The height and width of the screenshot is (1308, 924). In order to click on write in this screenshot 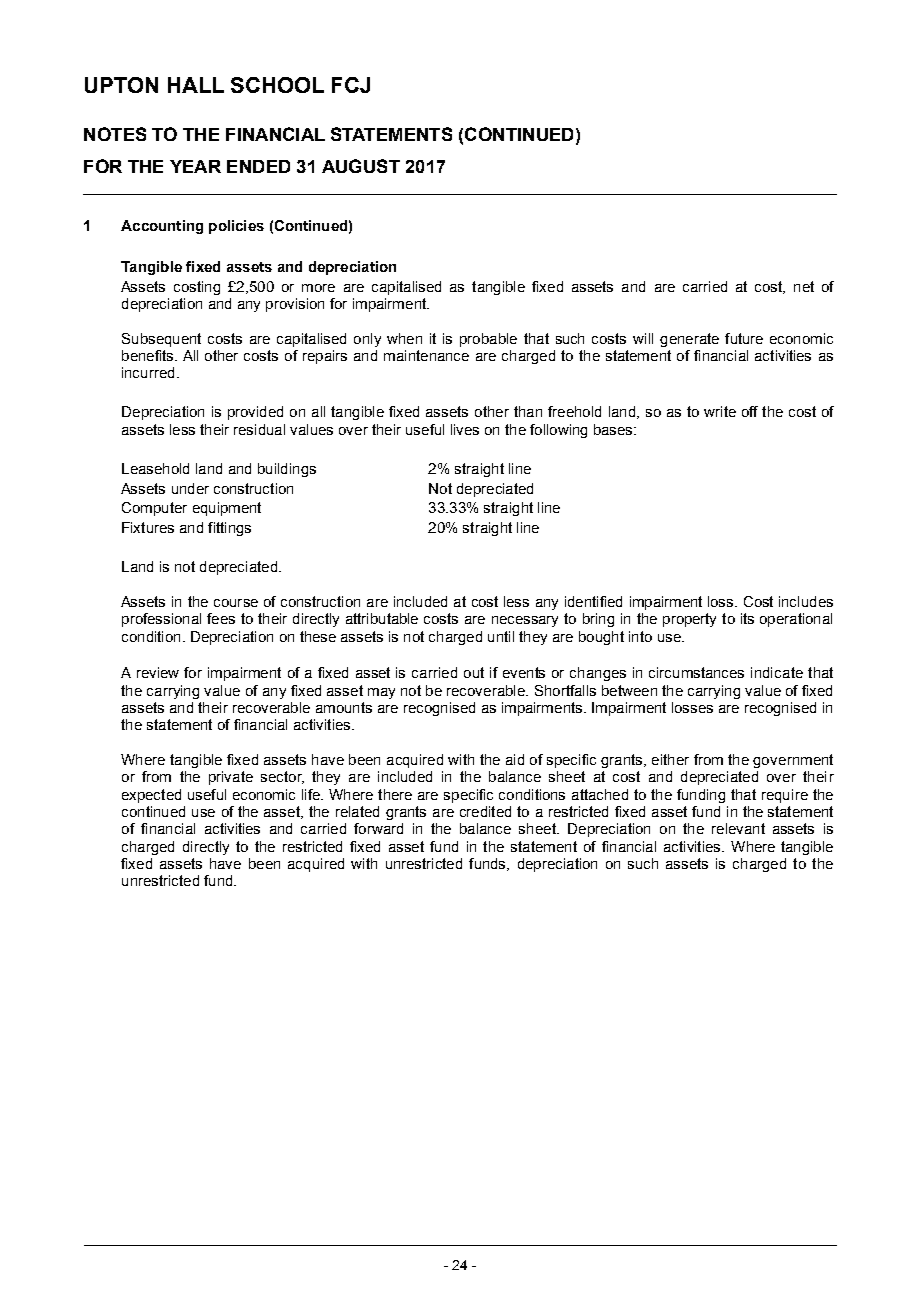, I will do `click(720, 411)`.
